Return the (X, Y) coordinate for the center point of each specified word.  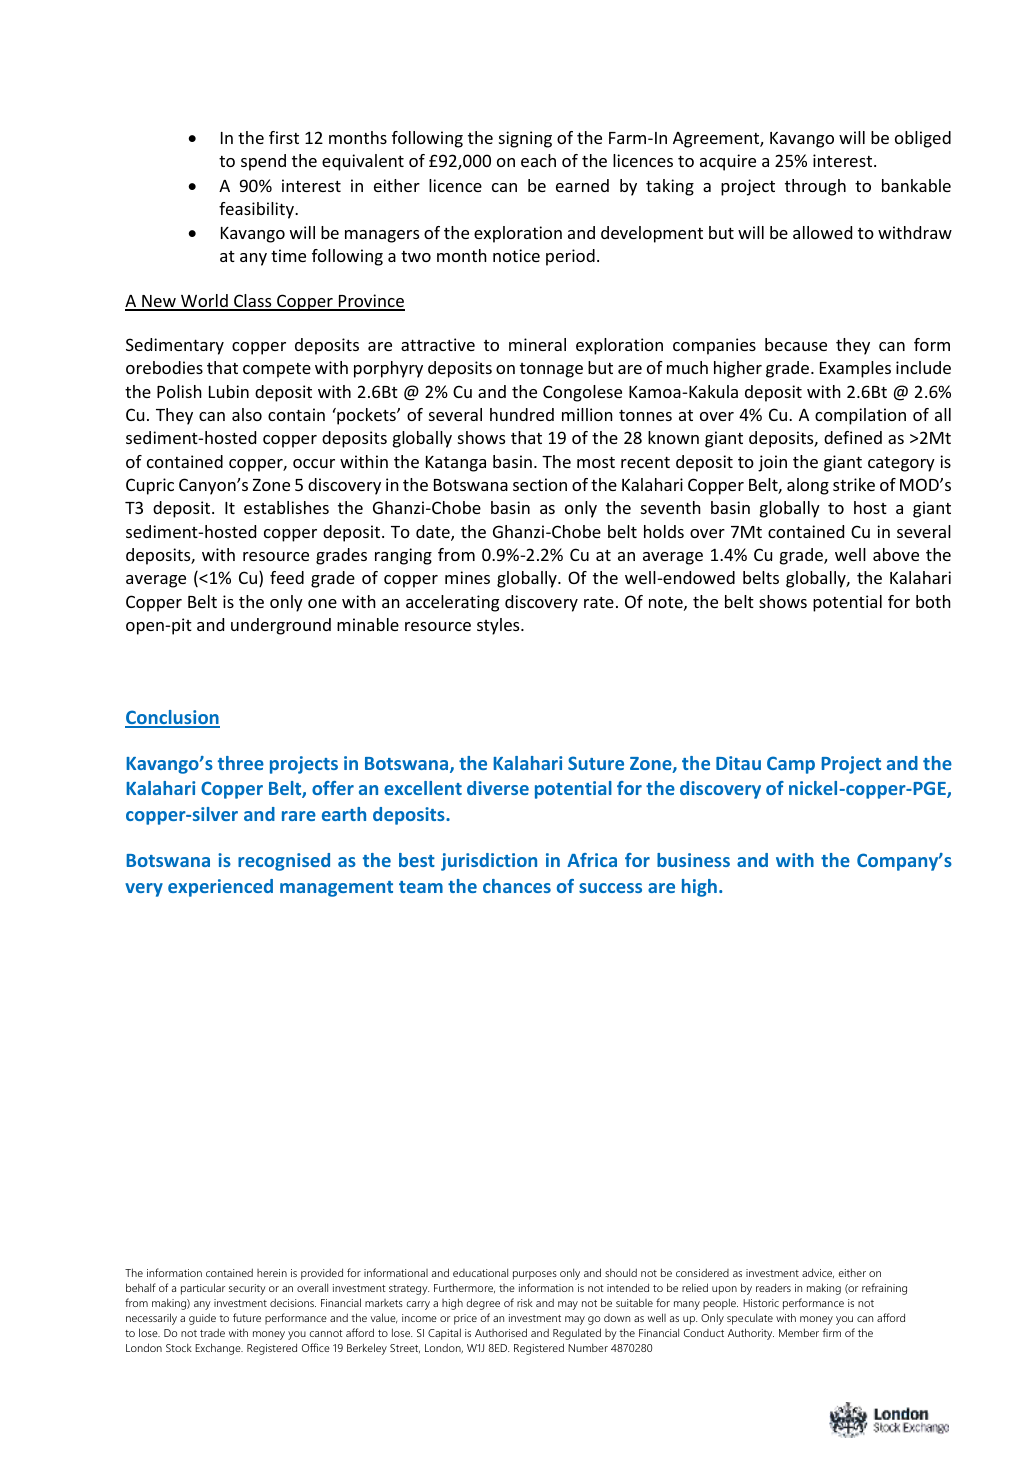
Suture (596, 763)
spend (263, 162)
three (241, 763)
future (247, 1317)
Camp (791, 765)
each (538, 160)
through (815, 187)
